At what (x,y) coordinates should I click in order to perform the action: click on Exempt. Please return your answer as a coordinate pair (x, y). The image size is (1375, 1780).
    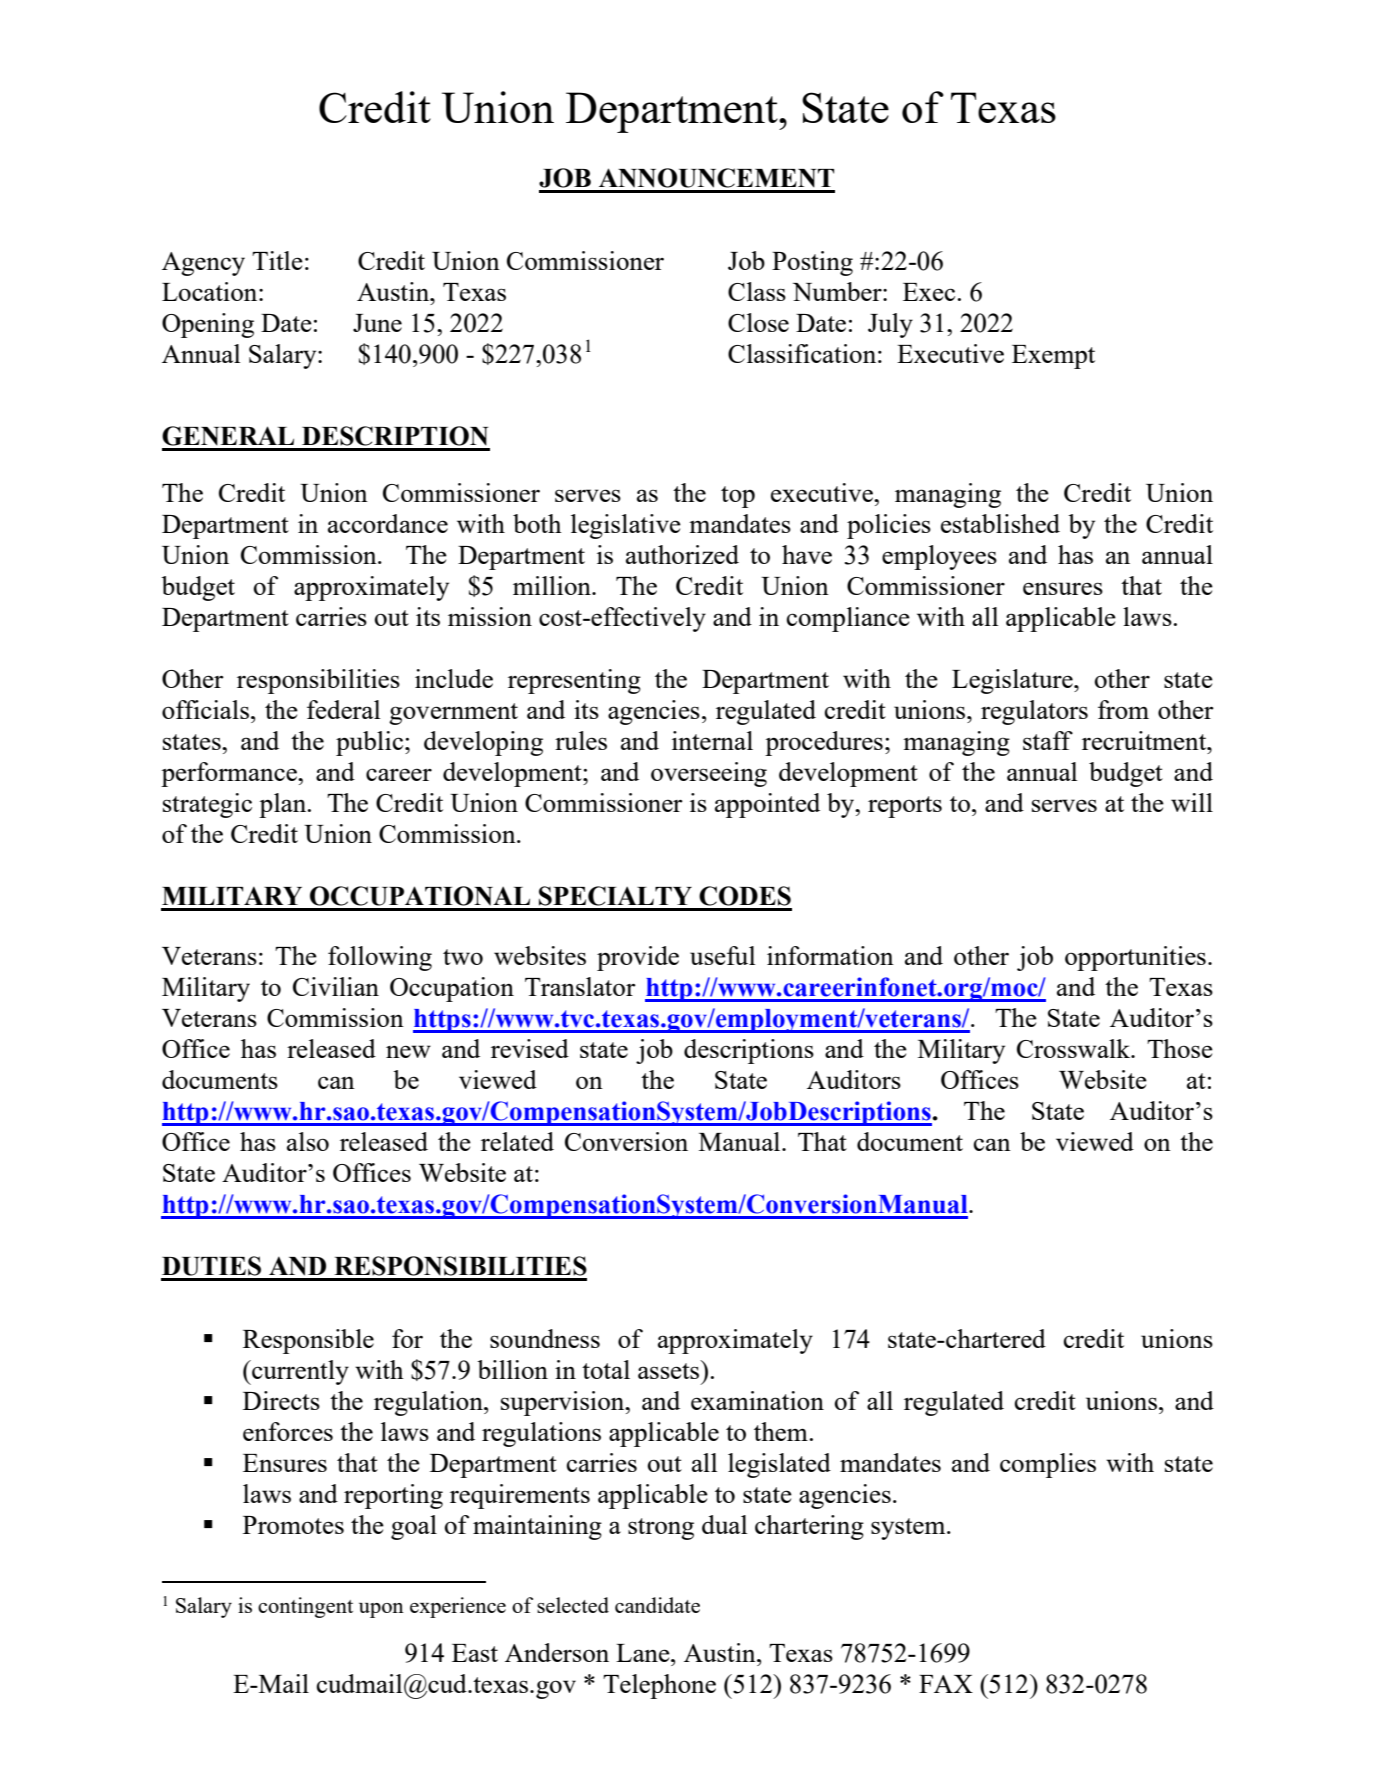
    Looking at the image, I should click on (1053, 357).
